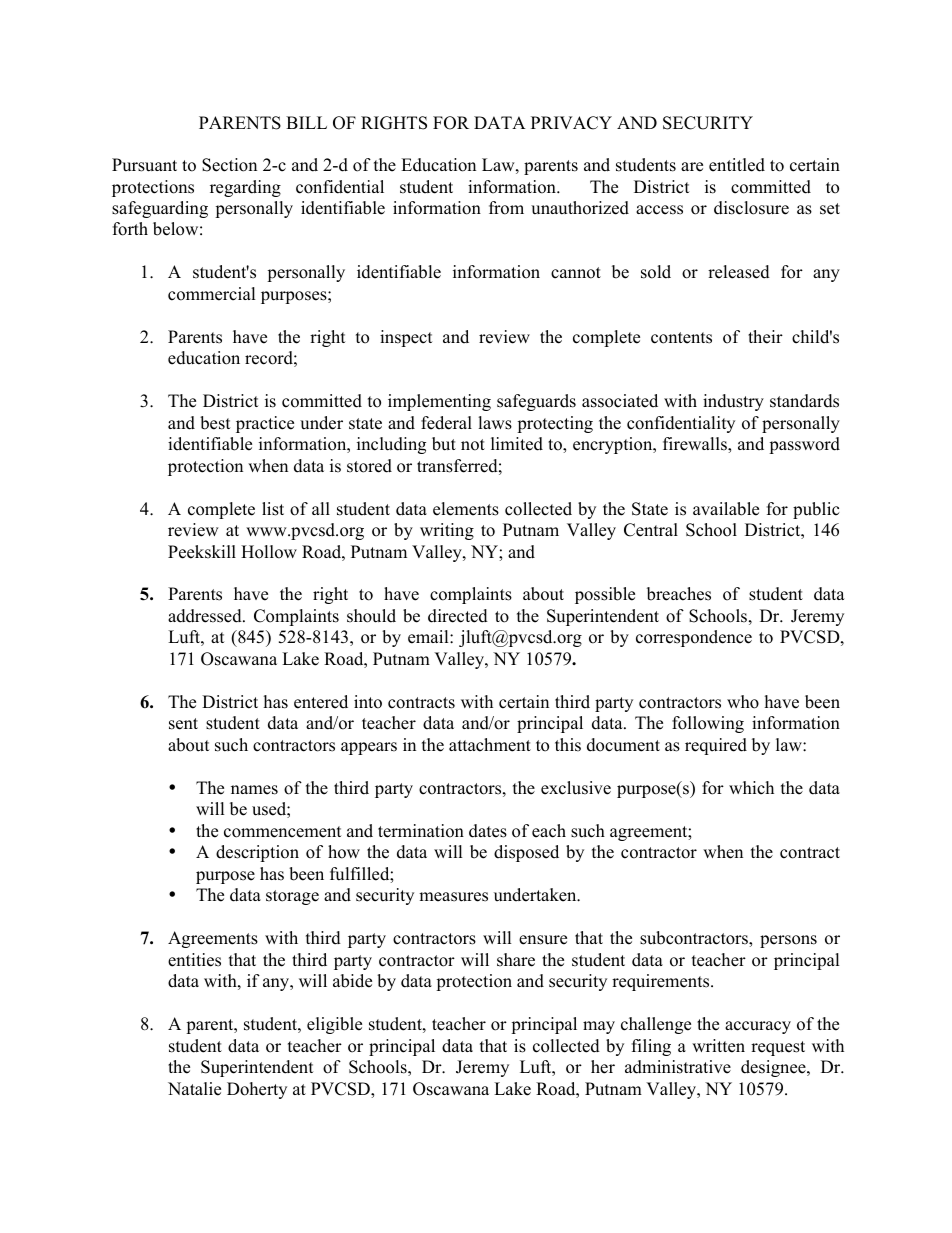 This screenshot has width=952, height=1233. I want to click on attachment, so click(490, 745).
